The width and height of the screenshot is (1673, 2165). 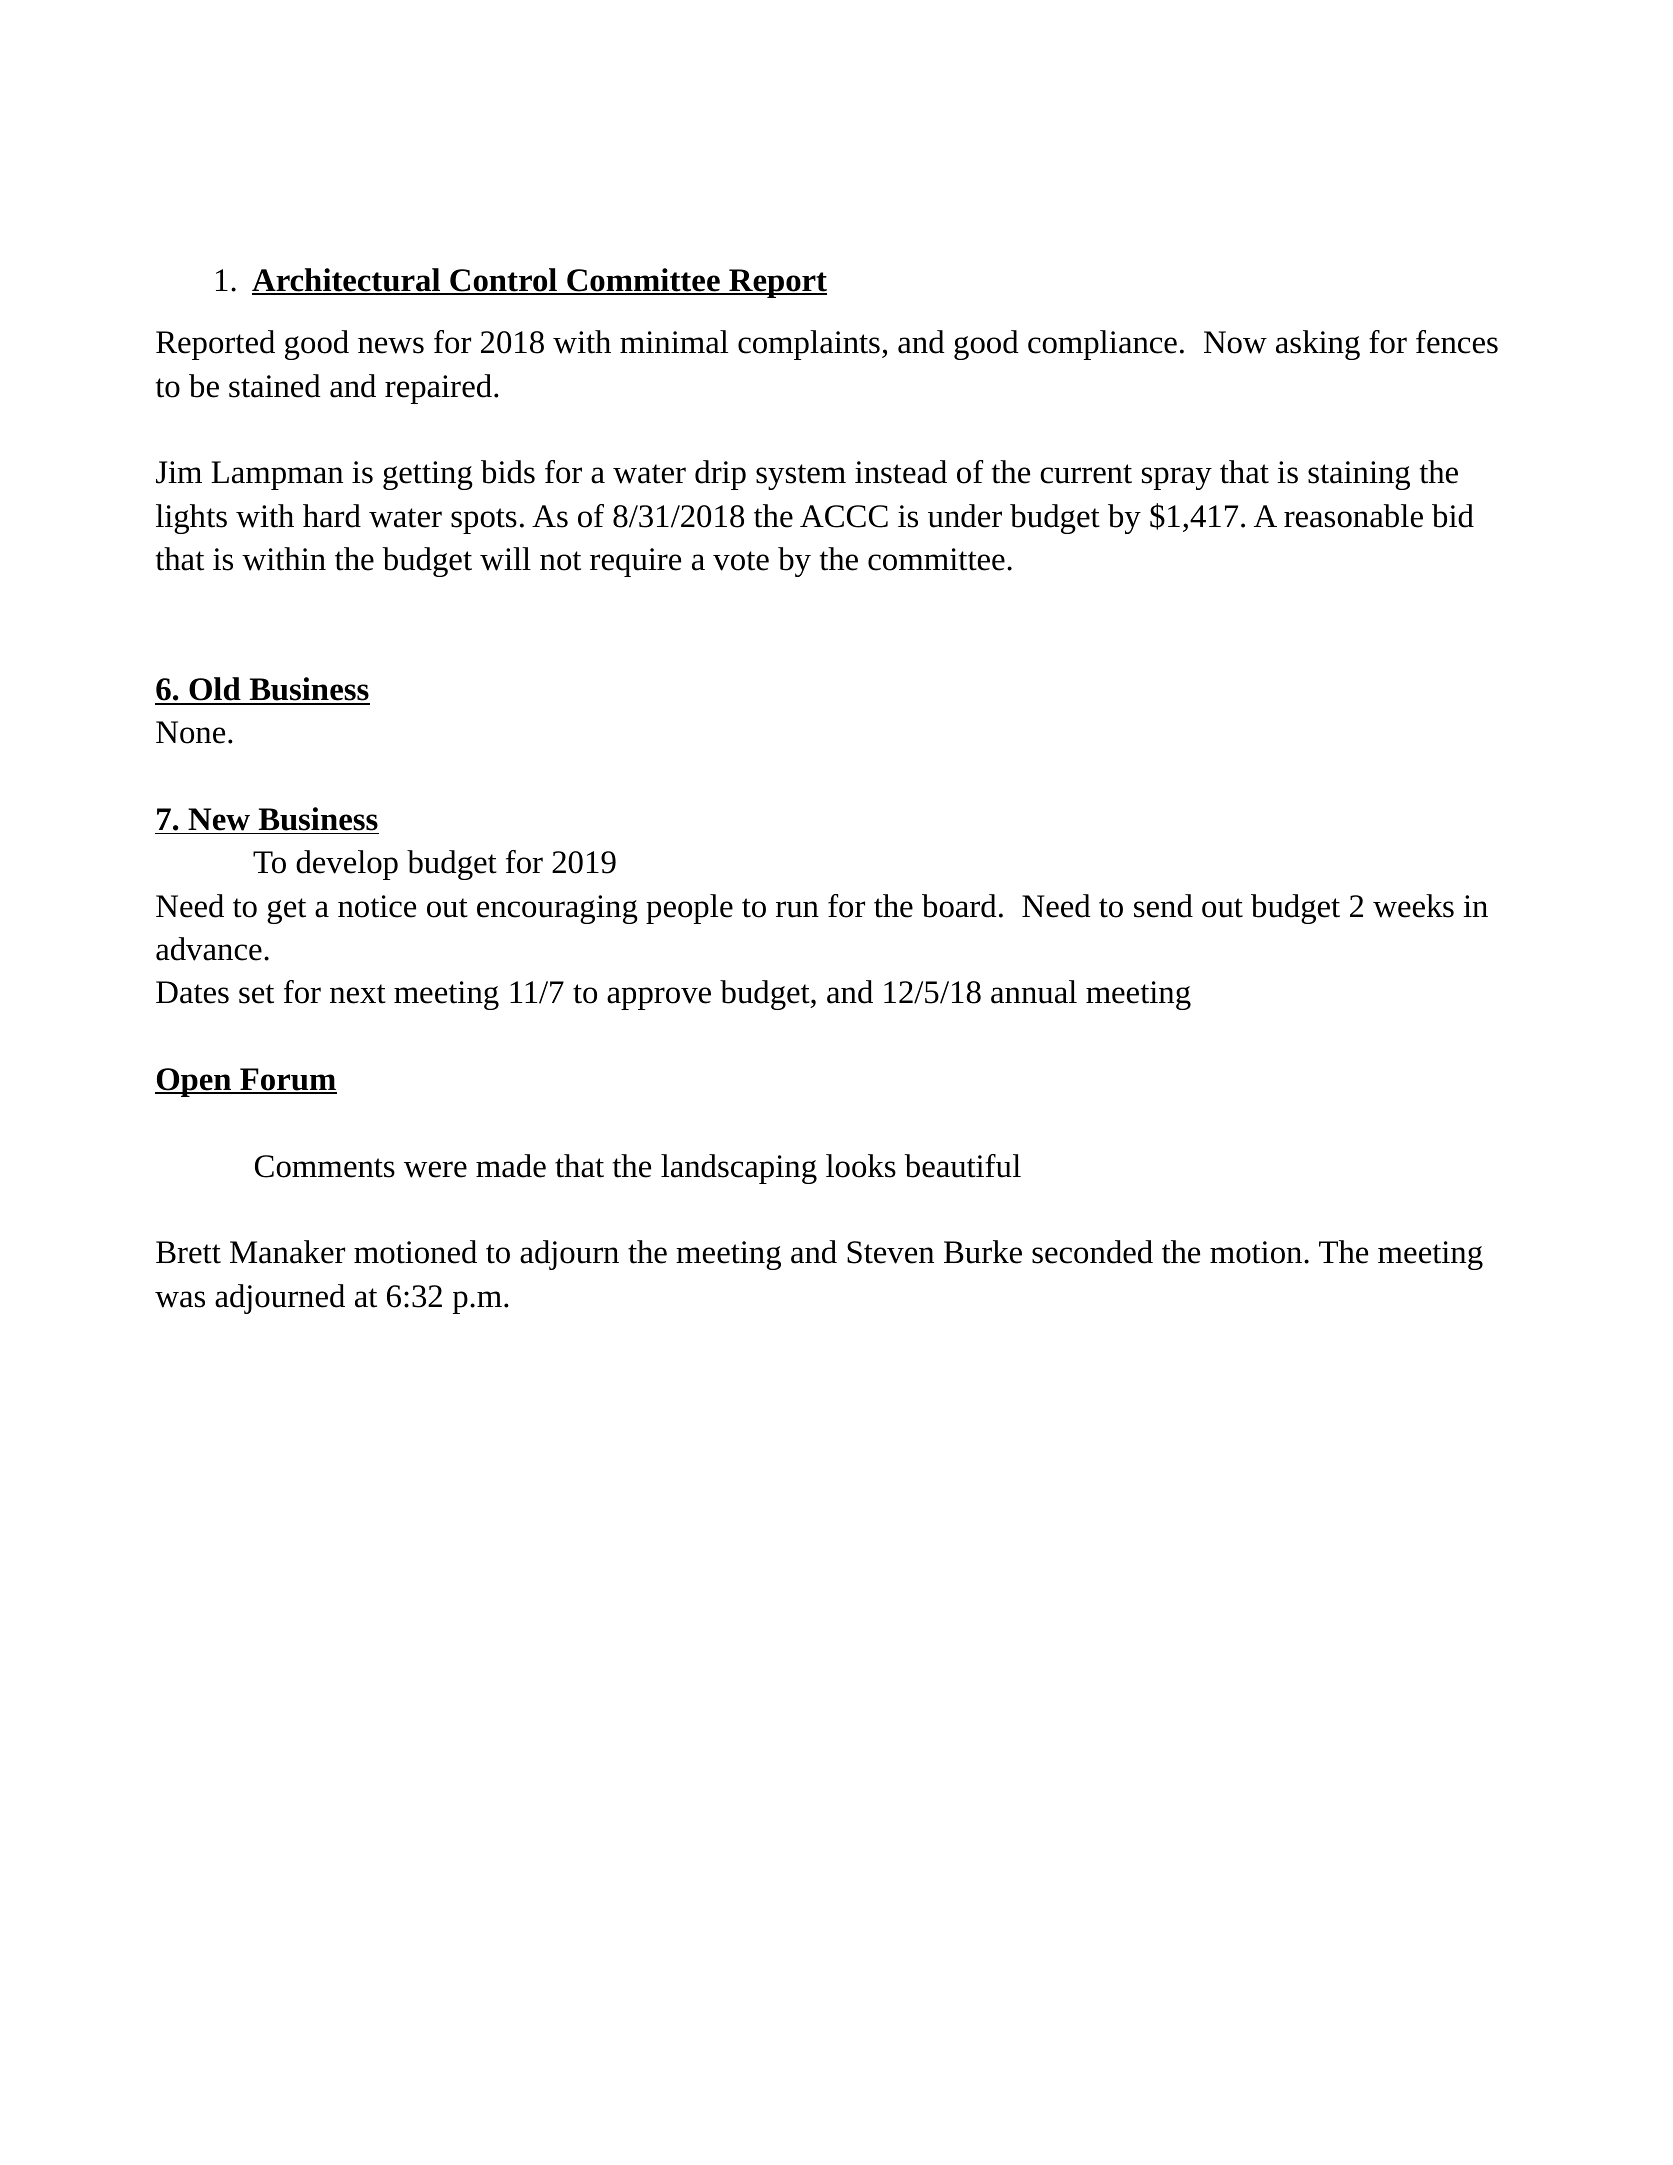 What do you see at coordinates (347, 281) in the screenshot?
I see `Architectural` at bounding box center [347, 281].
